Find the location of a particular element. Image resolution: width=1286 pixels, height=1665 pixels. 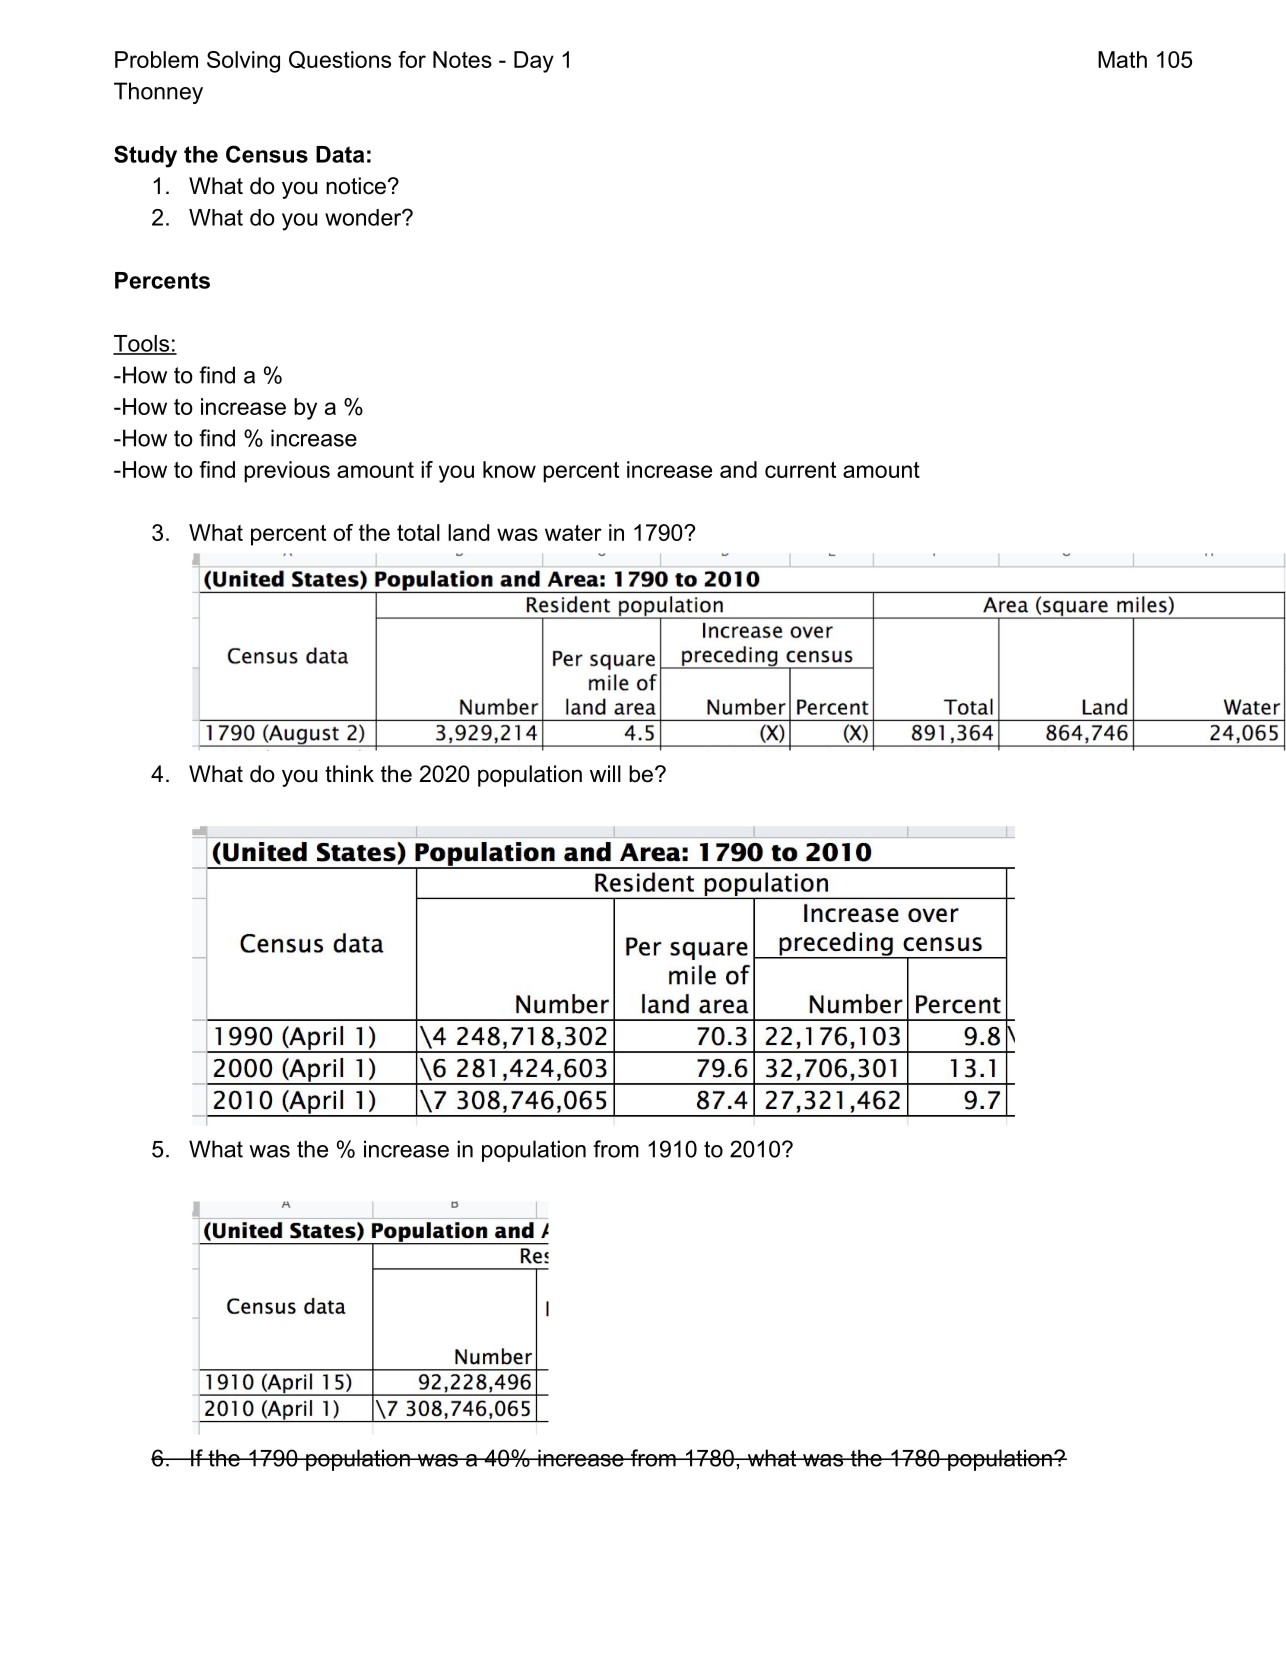

Notes is located at coordinates (462, 59).
